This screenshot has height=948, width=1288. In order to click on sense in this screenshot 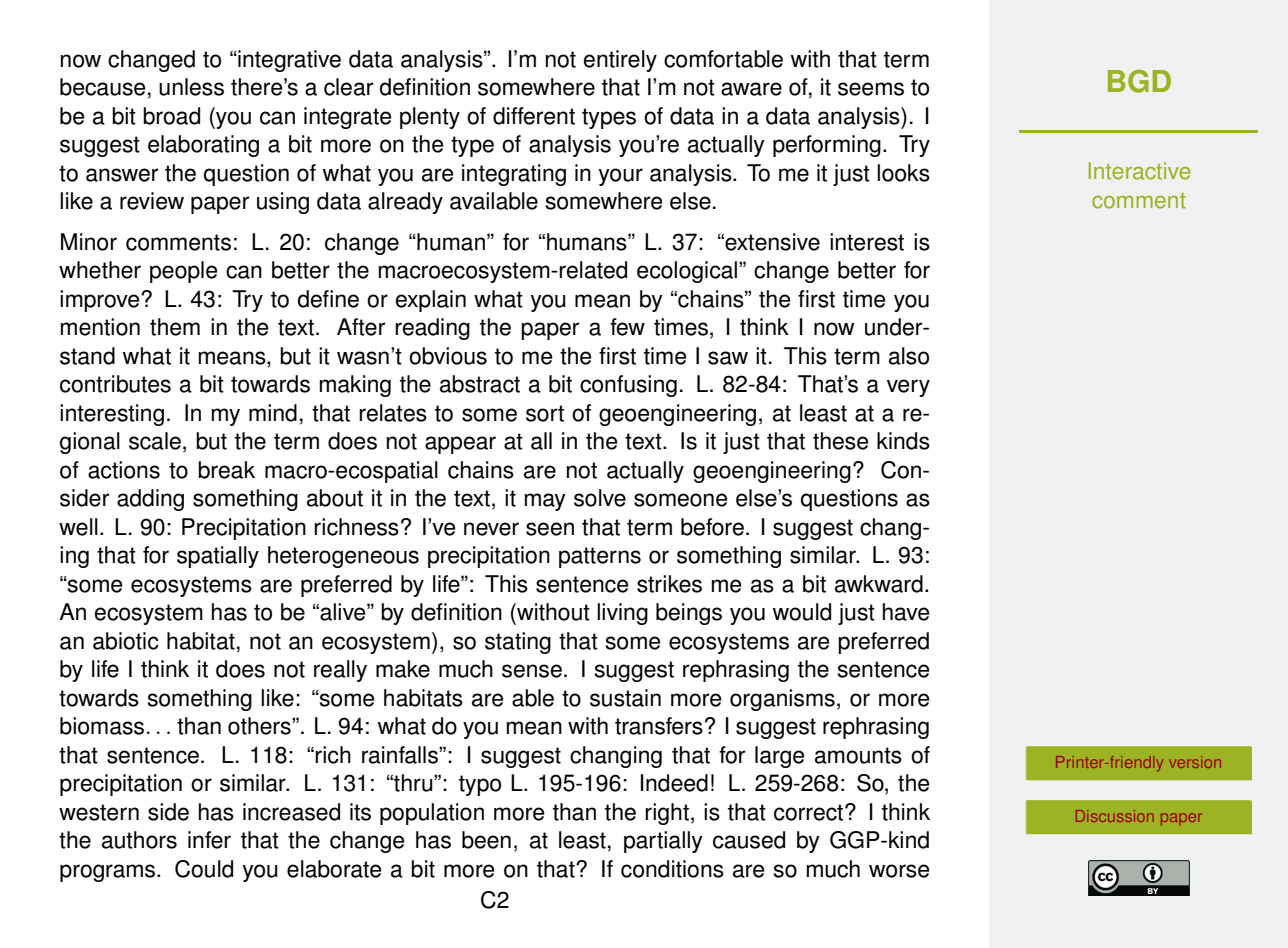, I will do `click(532, 671)`.
